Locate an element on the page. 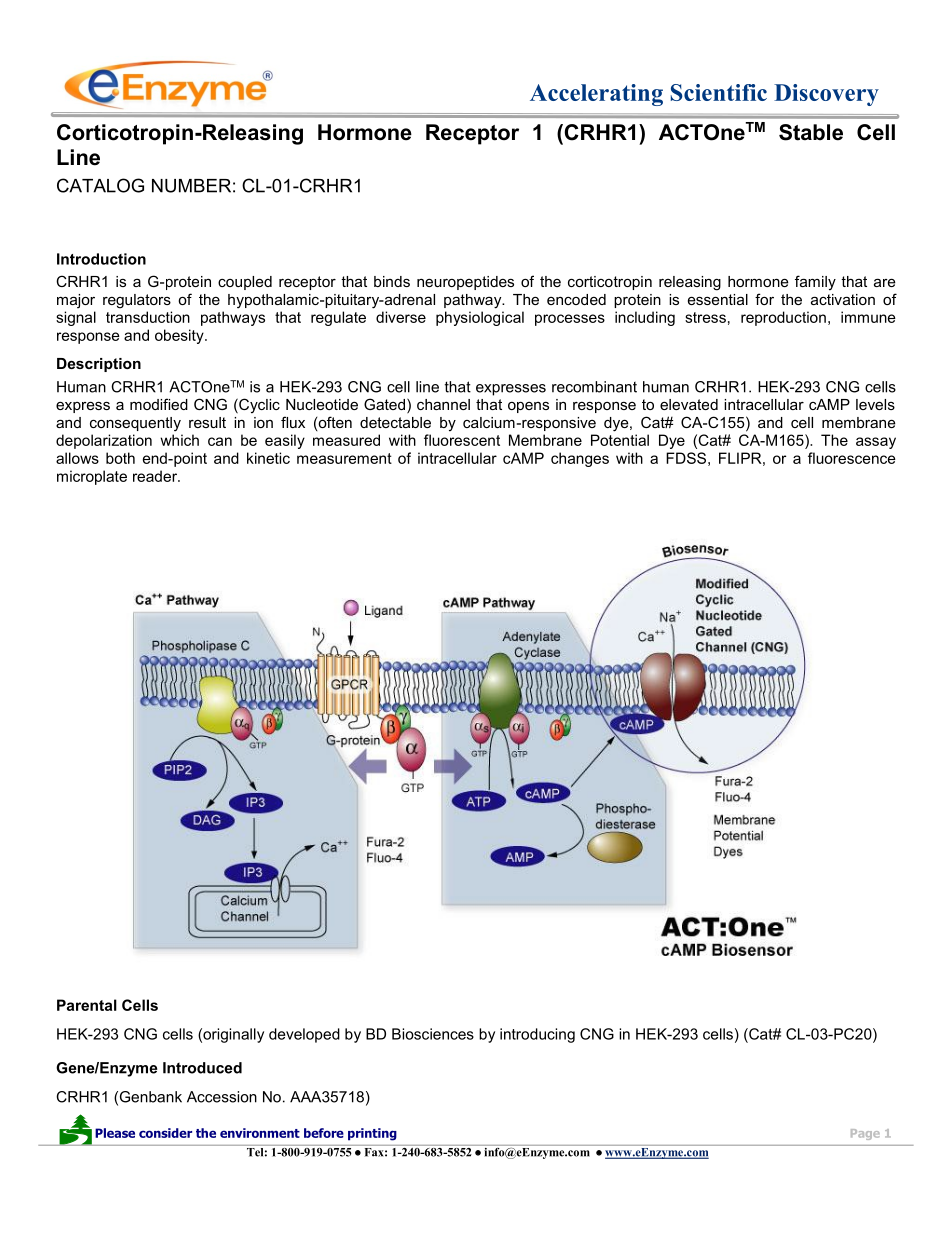 The width and height of the document is (952, 1233). obesity is located at coordinates (180, 336).
